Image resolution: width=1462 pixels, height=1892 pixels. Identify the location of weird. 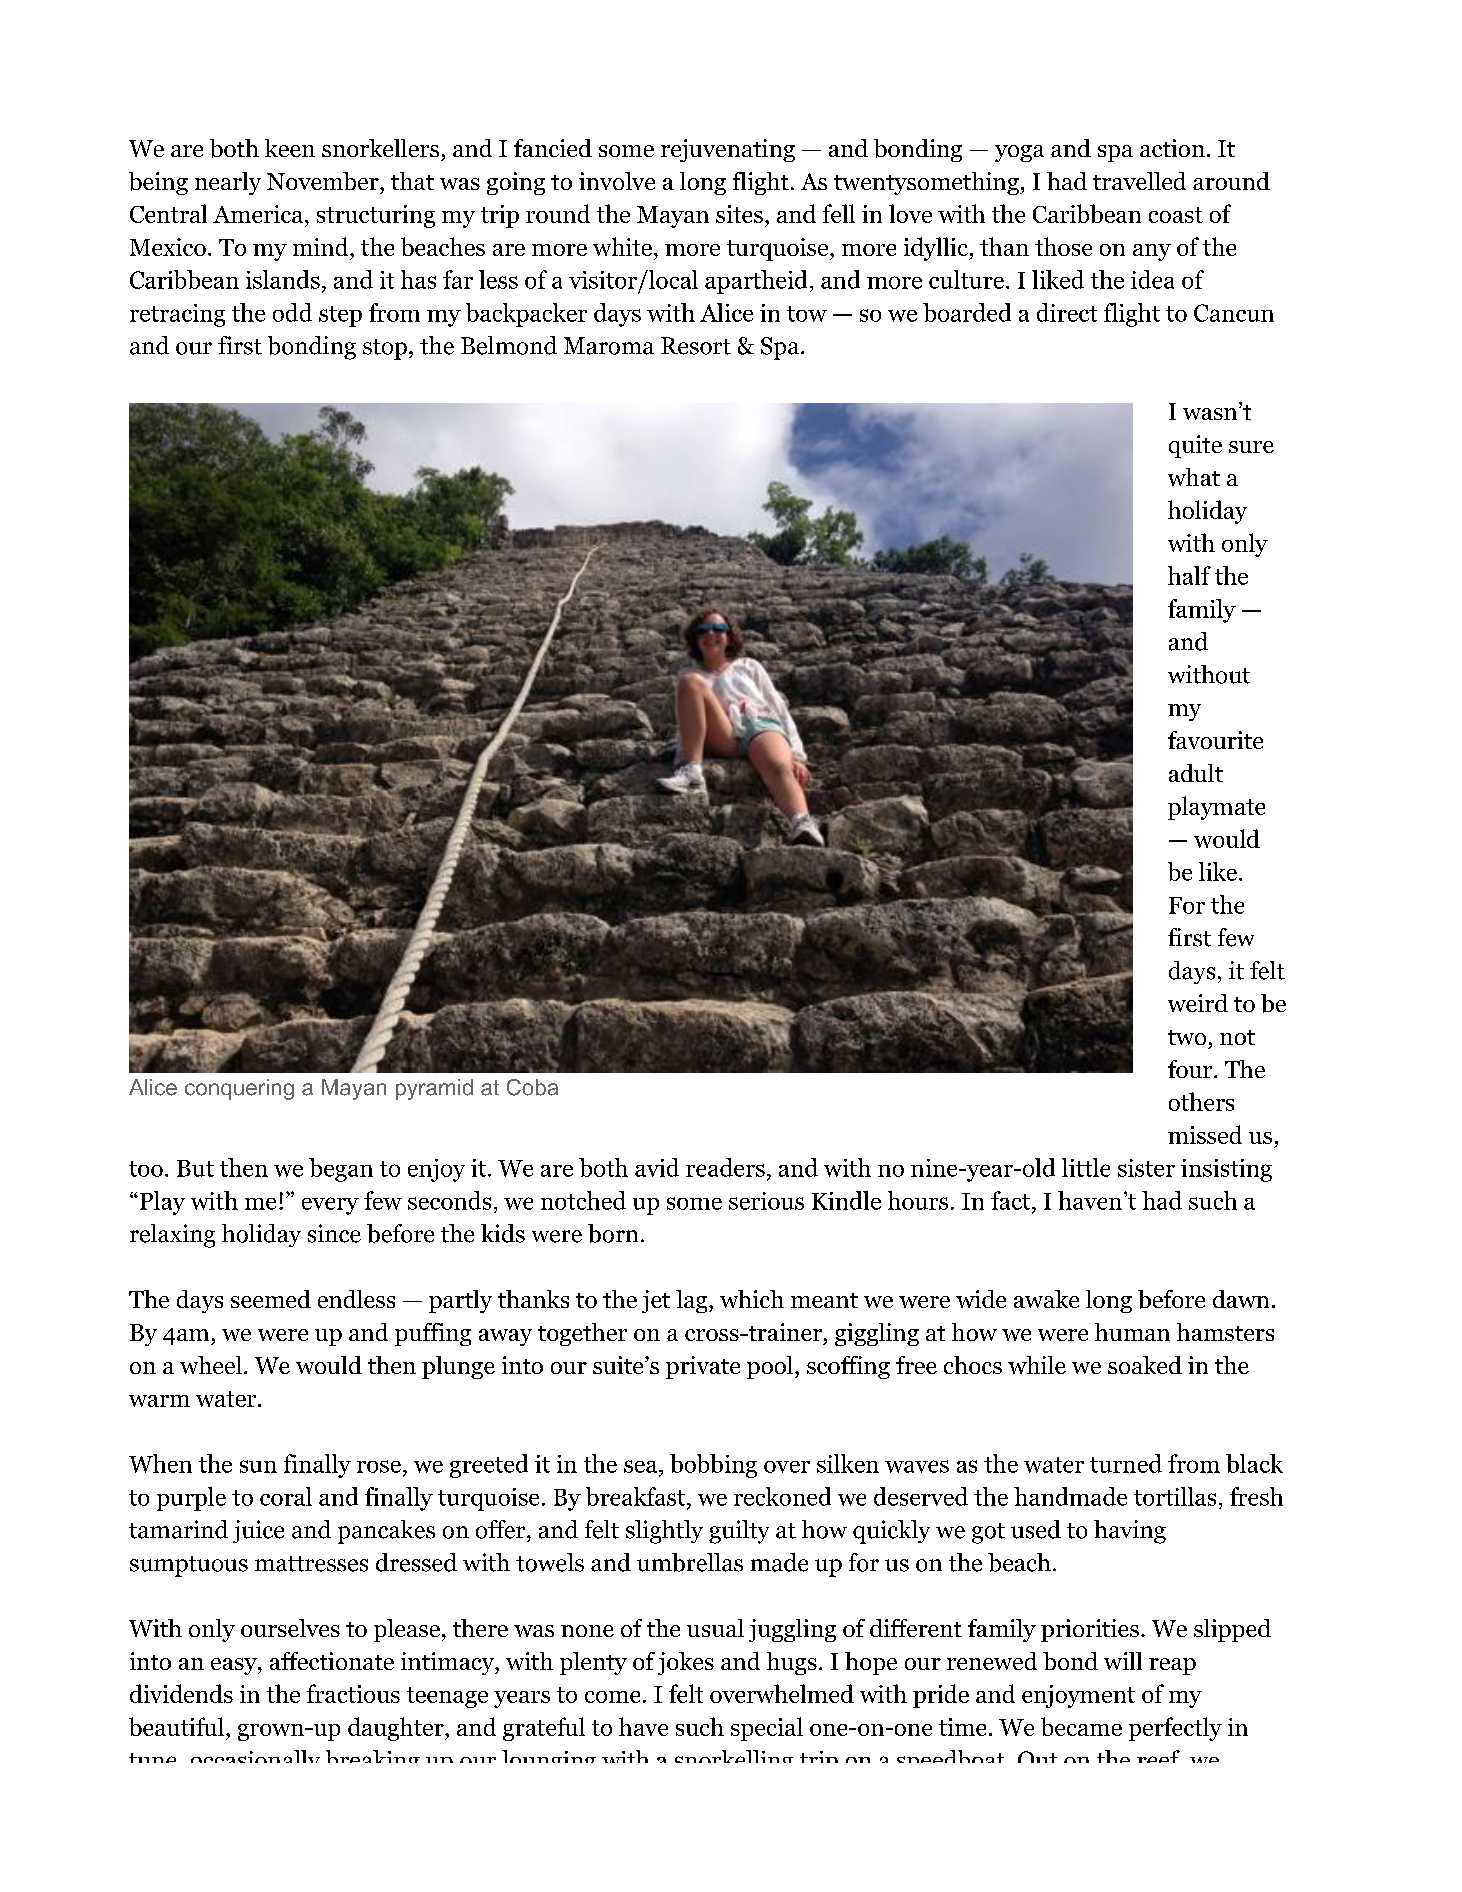
(1198, 1003).
